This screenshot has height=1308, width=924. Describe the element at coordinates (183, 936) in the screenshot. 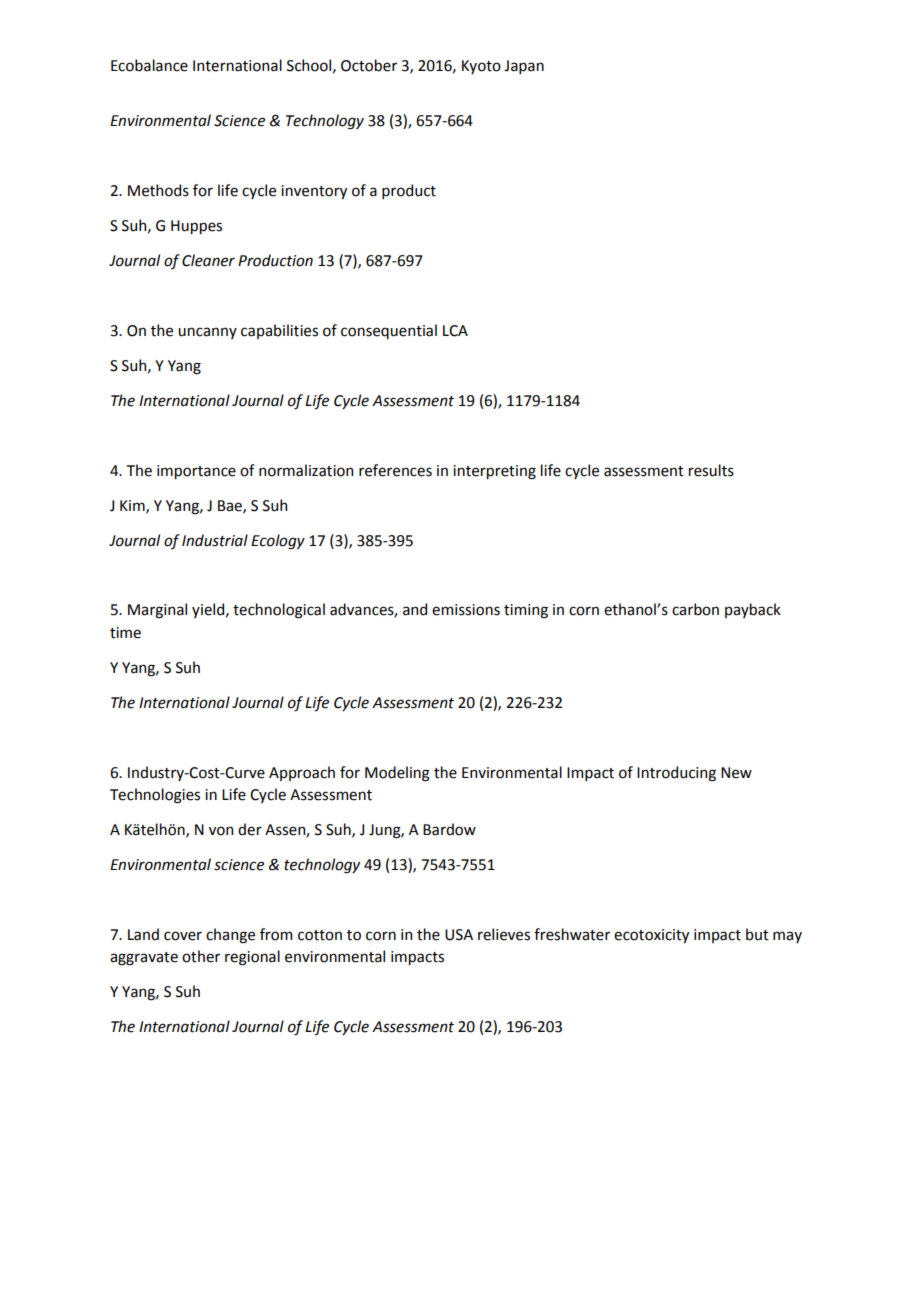

I see `cover` at that location.
